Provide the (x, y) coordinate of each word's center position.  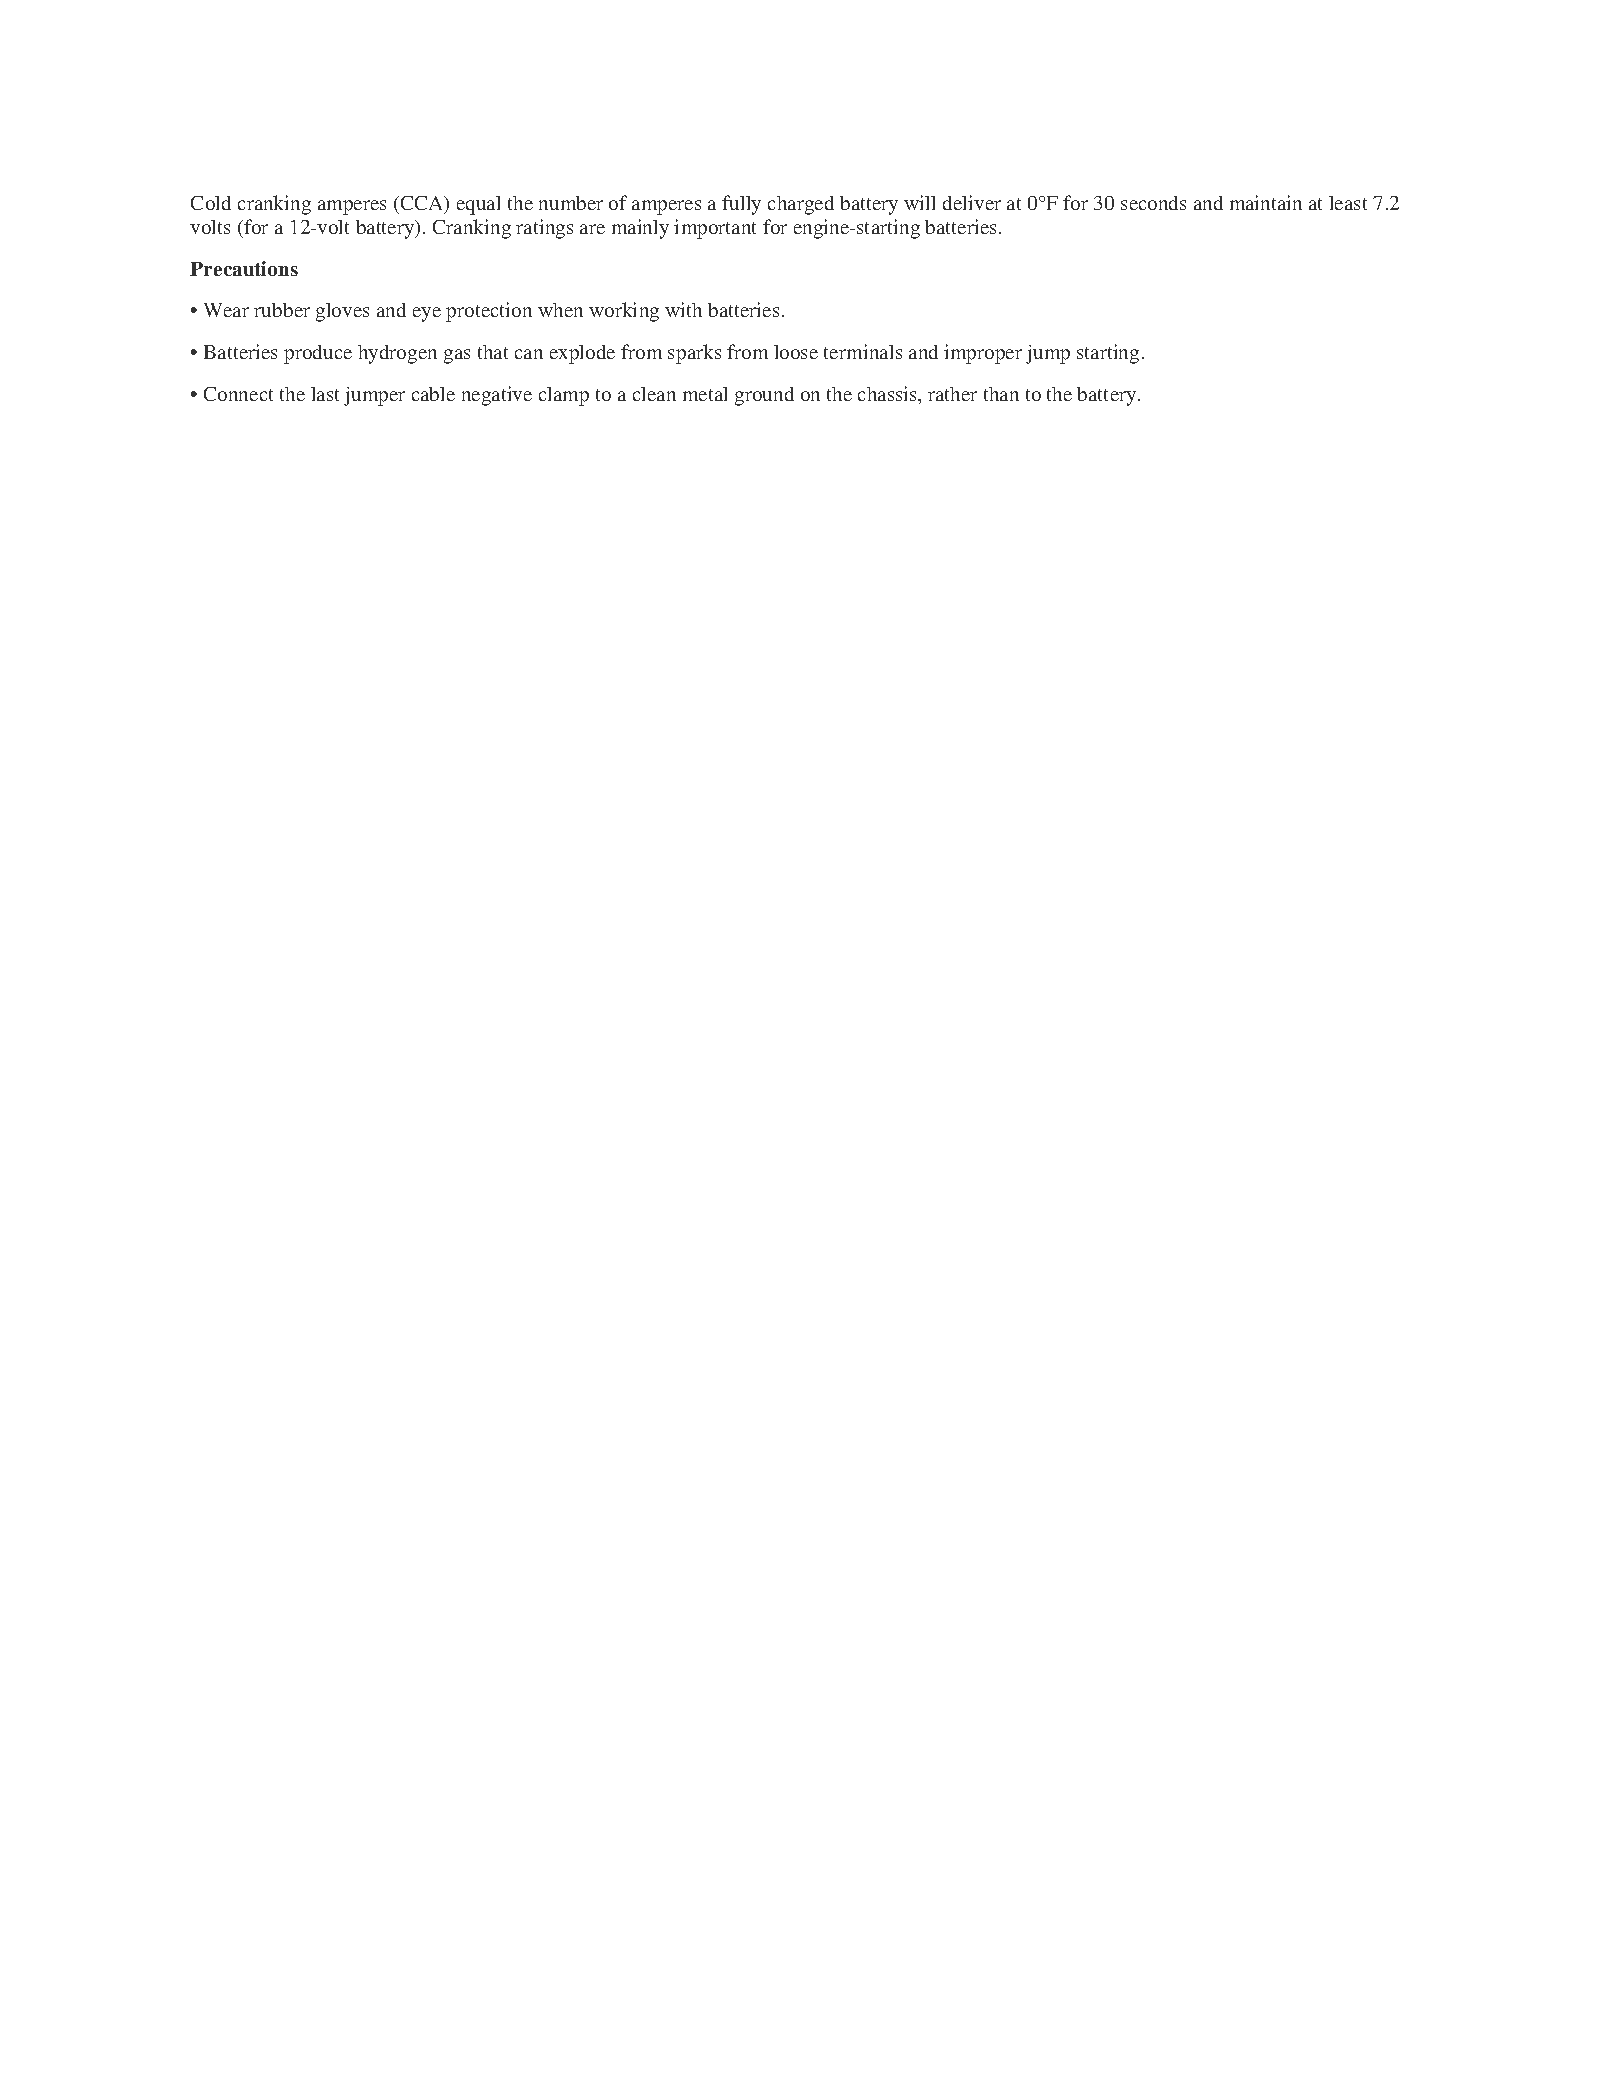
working (624, 312)
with (683, 309)
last (325, 394)
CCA (422, 204)
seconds (1153, 203)
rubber (282, 310)
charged (801, 205)
